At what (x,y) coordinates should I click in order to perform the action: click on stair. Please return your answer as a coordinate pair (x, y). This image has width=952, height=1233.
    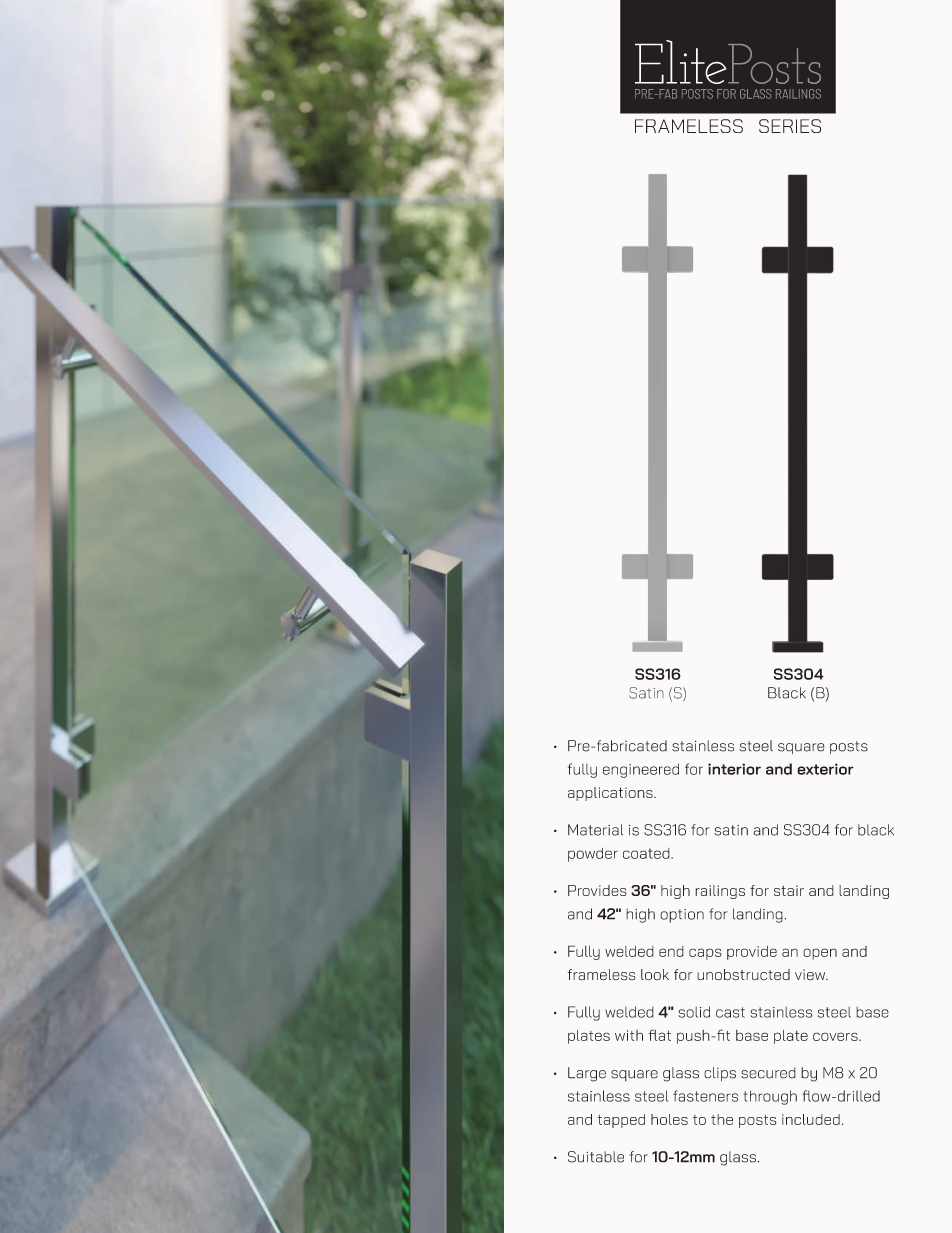
    Looking at the image, I should click on (789, 890).
